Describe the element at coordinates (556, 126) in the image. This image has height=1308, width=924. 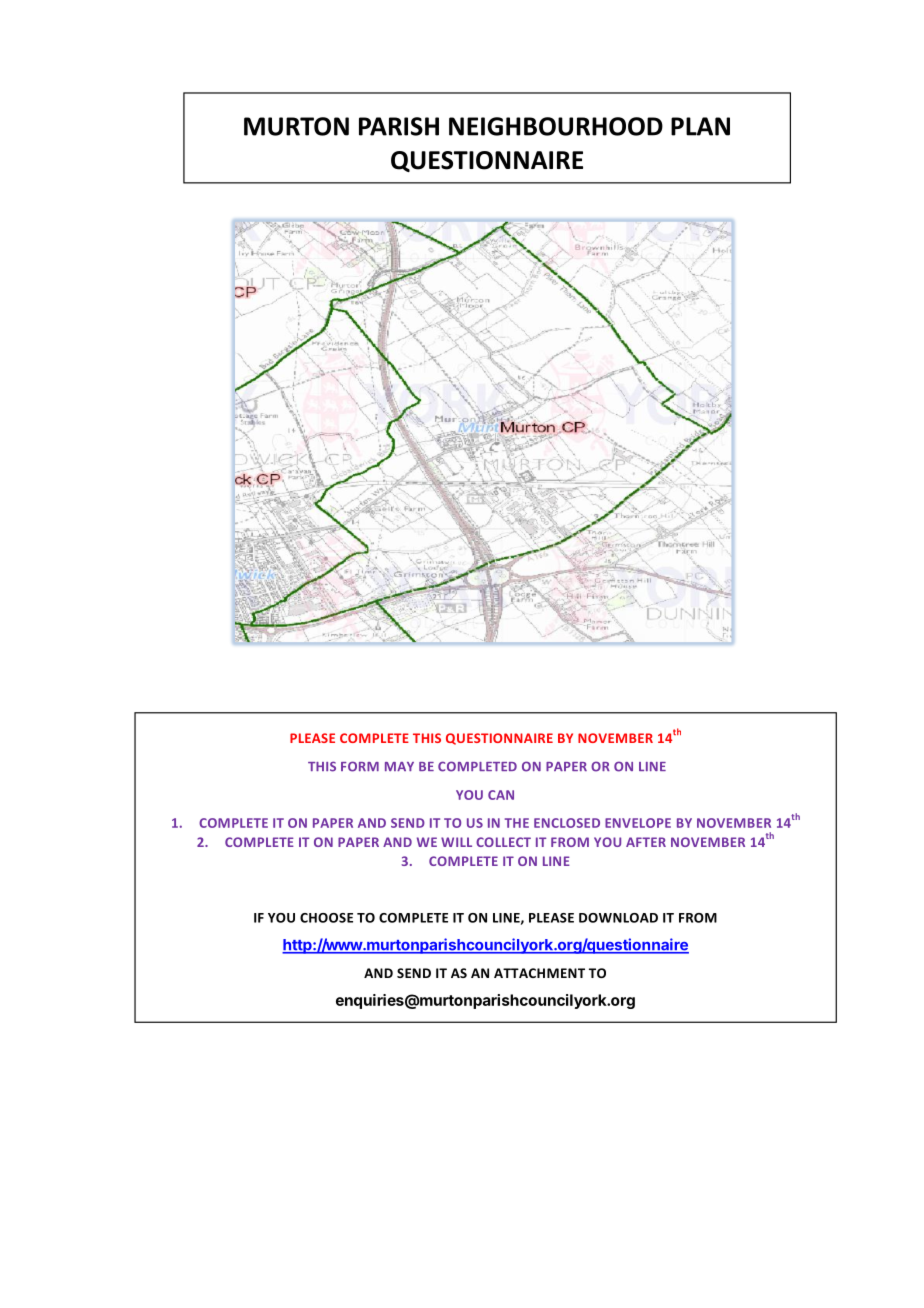
I see `NEIGHBOURHOOD` at that location.
